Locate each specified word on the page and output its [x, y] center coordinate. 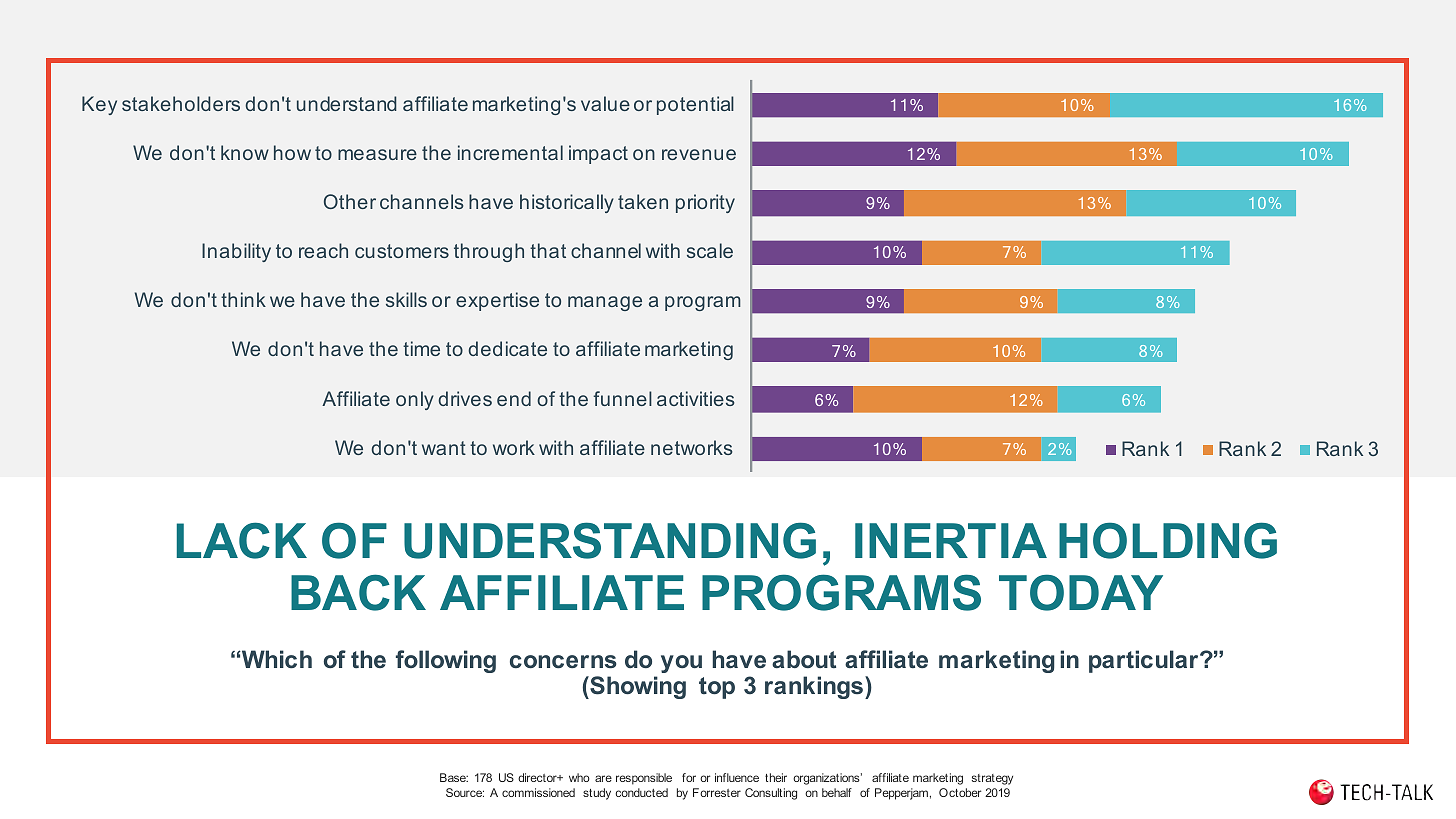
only [415, 400]
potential [695, 105]
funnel [622, 398]
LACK [242, 540]
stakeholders [181, 103]
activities [696, 398]
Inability [236, 252]
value [605, 103]
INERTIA [951, 540]
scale [710, 250]
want [444, 448]
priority [705, 203]
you [681, 664]
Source [465, 792]
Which [276, 659]
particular [1145, 661]
